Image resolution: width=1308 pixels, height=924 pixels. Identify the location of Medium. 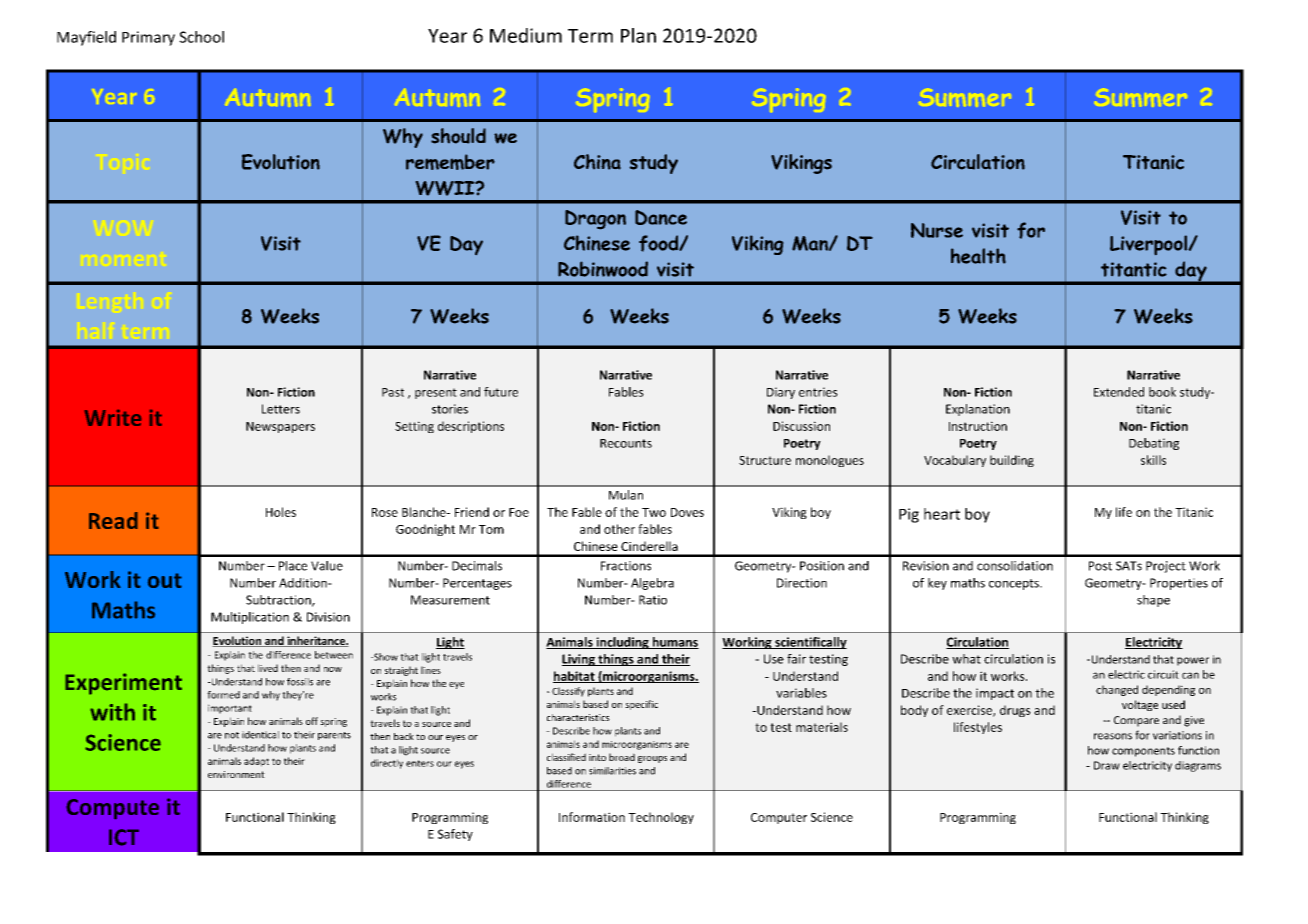
(526, 35).
